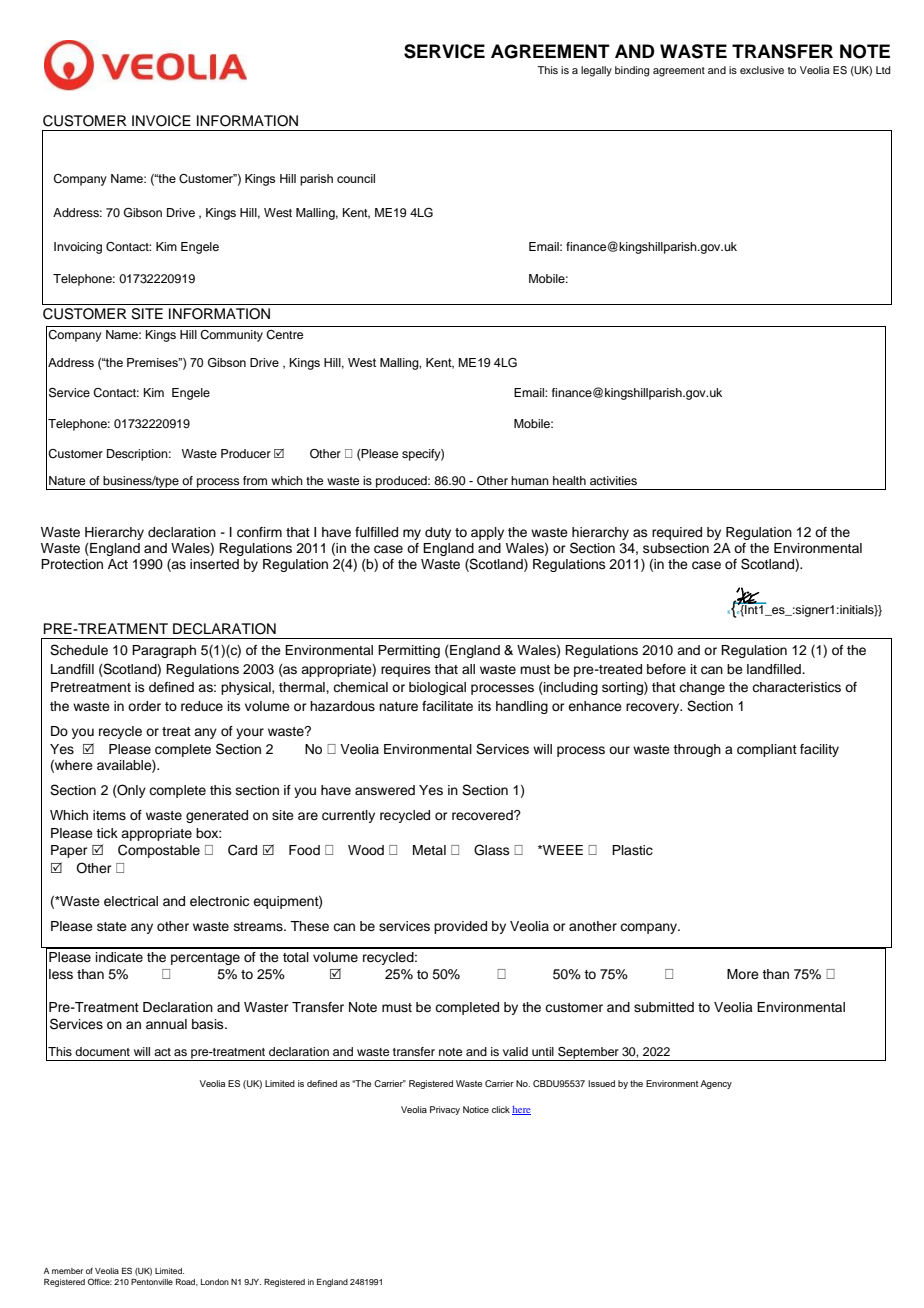 The height and width of the image is (1308, 924). What do you see at coordinates (613, 480) in the image?
I see `activities` at bounding box center [613, 480].
